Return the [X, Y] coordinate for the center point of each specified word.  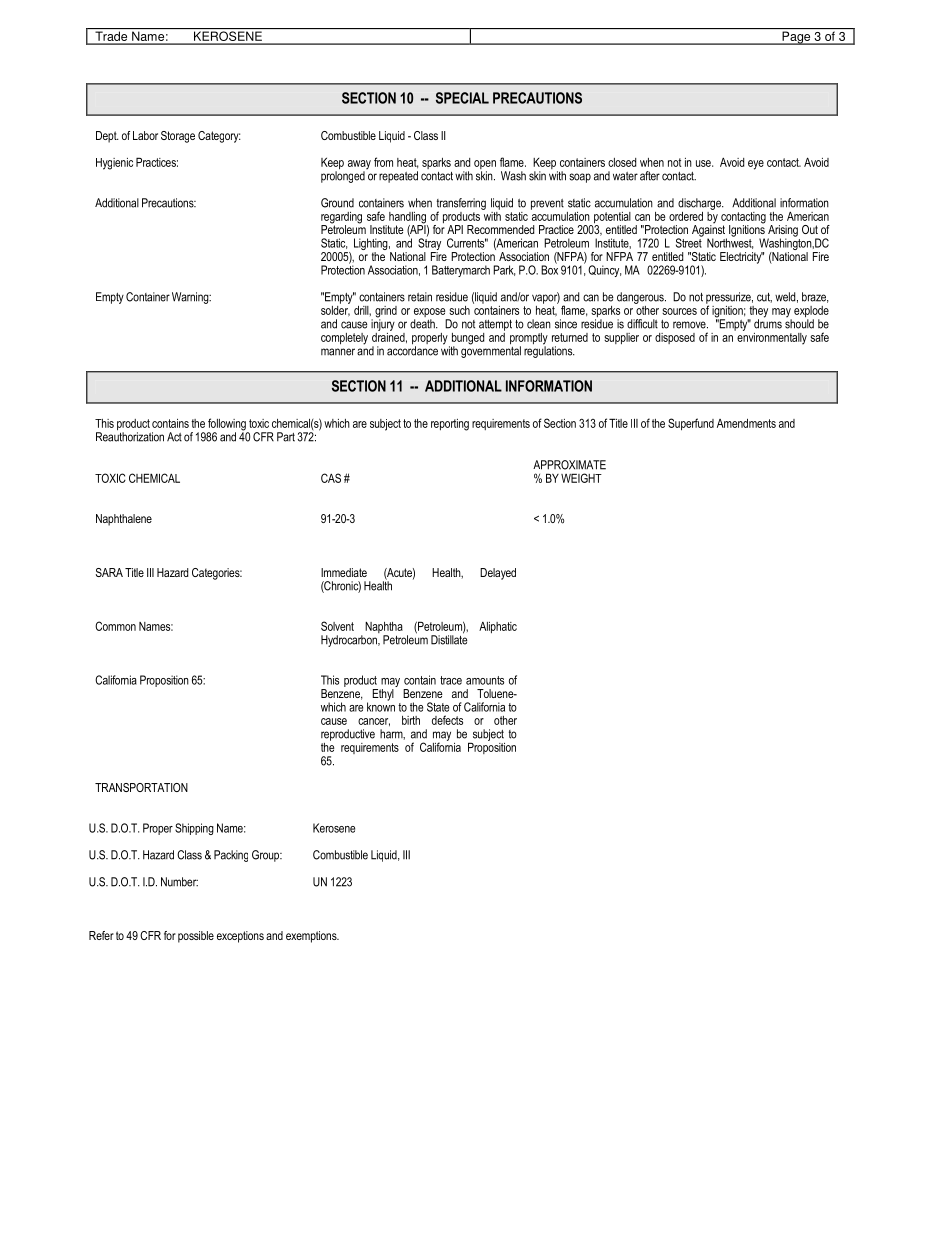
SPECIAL [462, 98]
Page [796, 38]
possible [196, 937]
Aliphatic [498, 627]
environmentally [771, 337]
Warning [191, 298]
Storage [178, 137]
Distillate [449, 639]
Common [115, 626]
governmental [491, 351]
